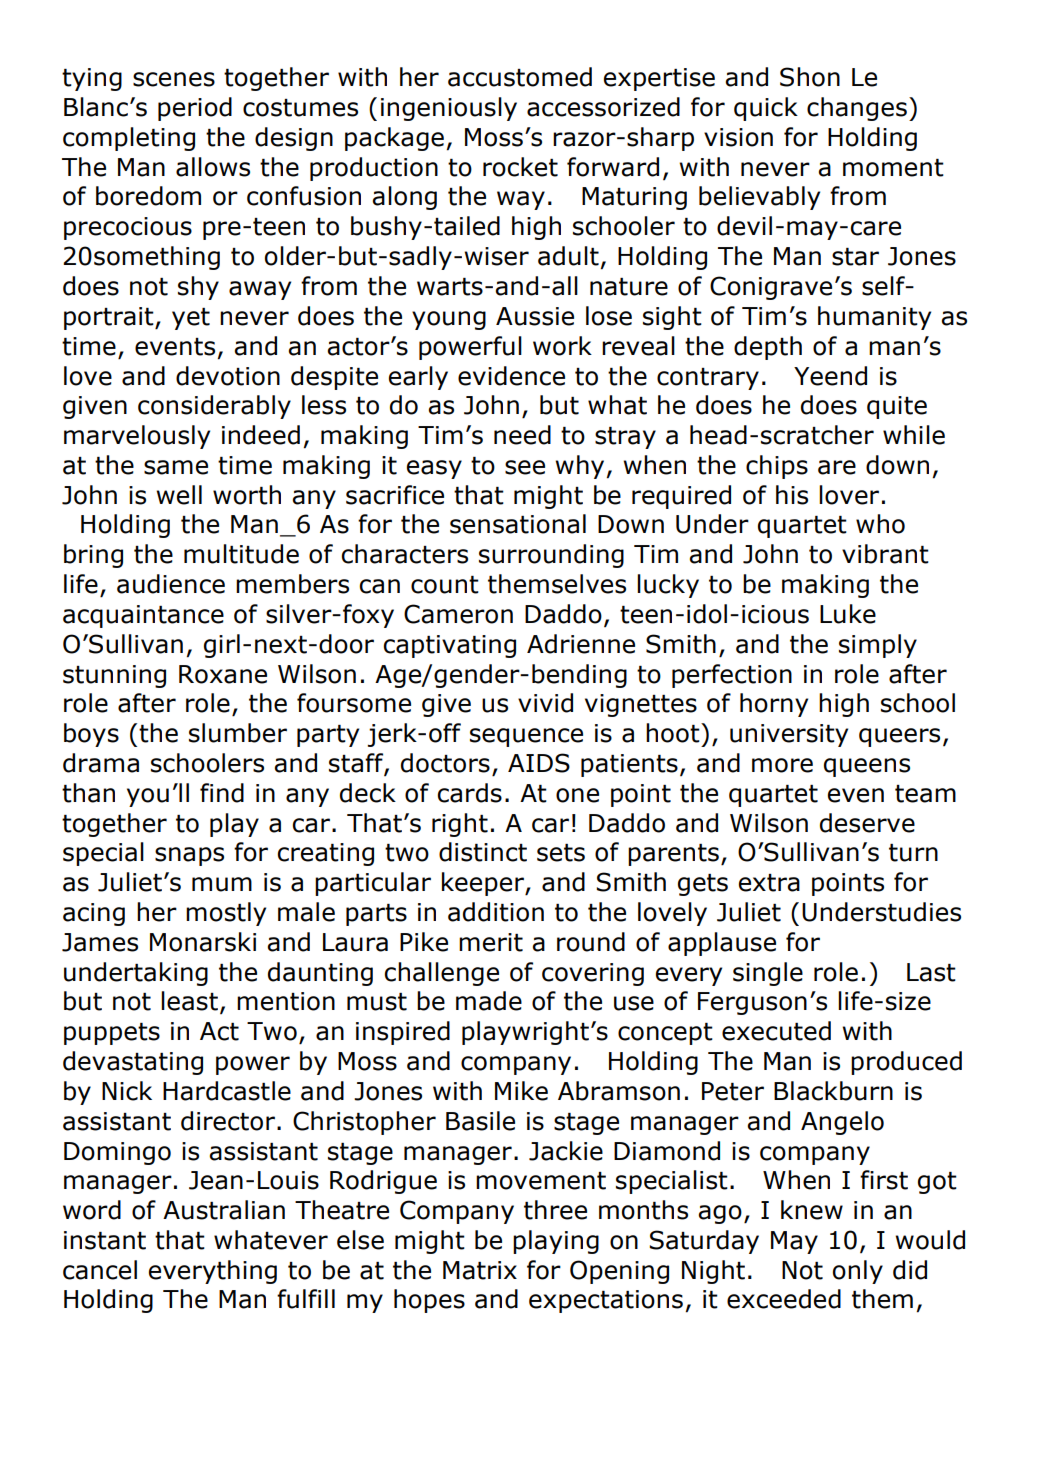 This screenshot has height=1475, width=1043. I want to click on changes, so click(857, 109).
